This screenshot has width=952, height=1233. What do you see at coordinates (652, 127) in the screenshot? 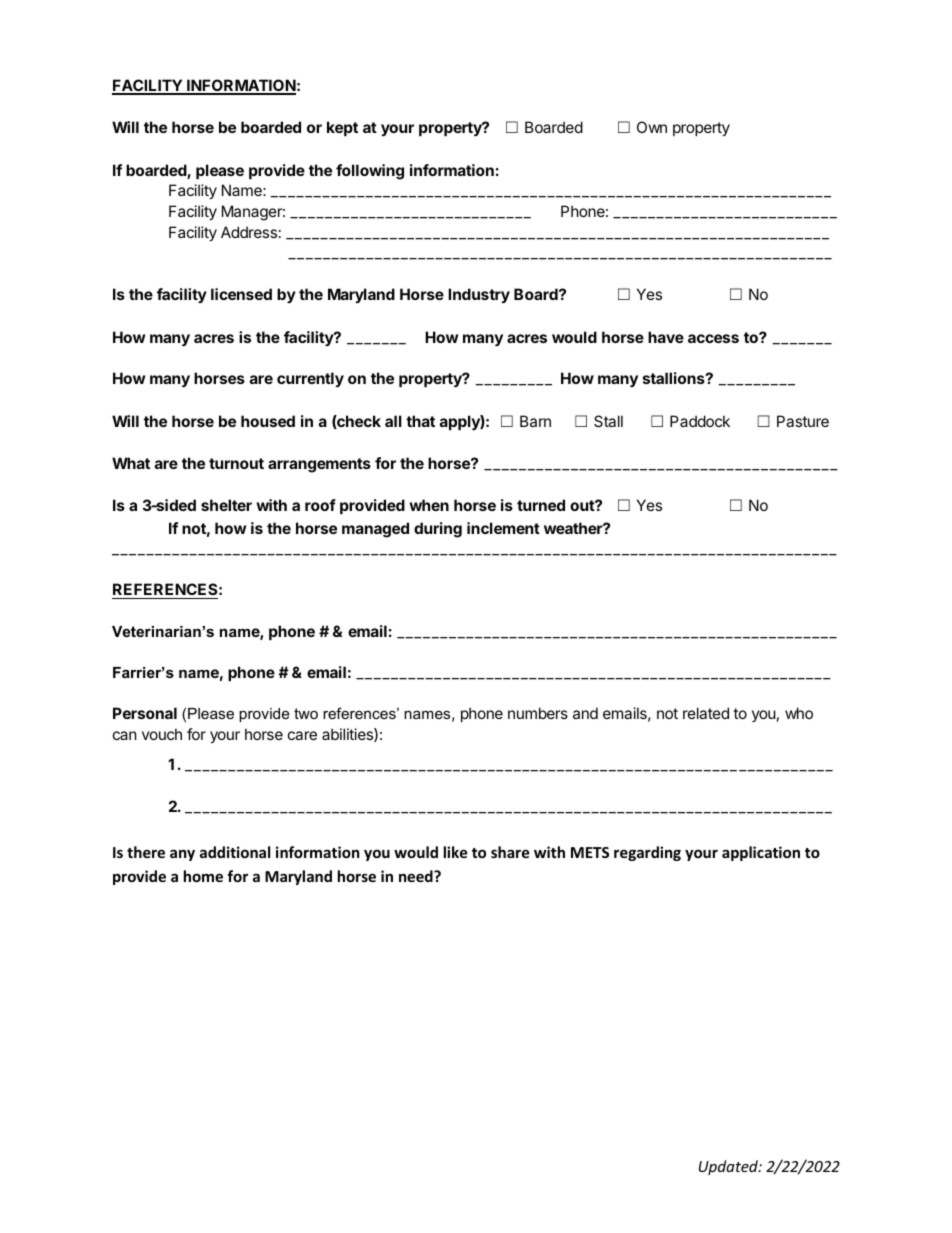
I see `Own` at bounding box center [652, 127].
